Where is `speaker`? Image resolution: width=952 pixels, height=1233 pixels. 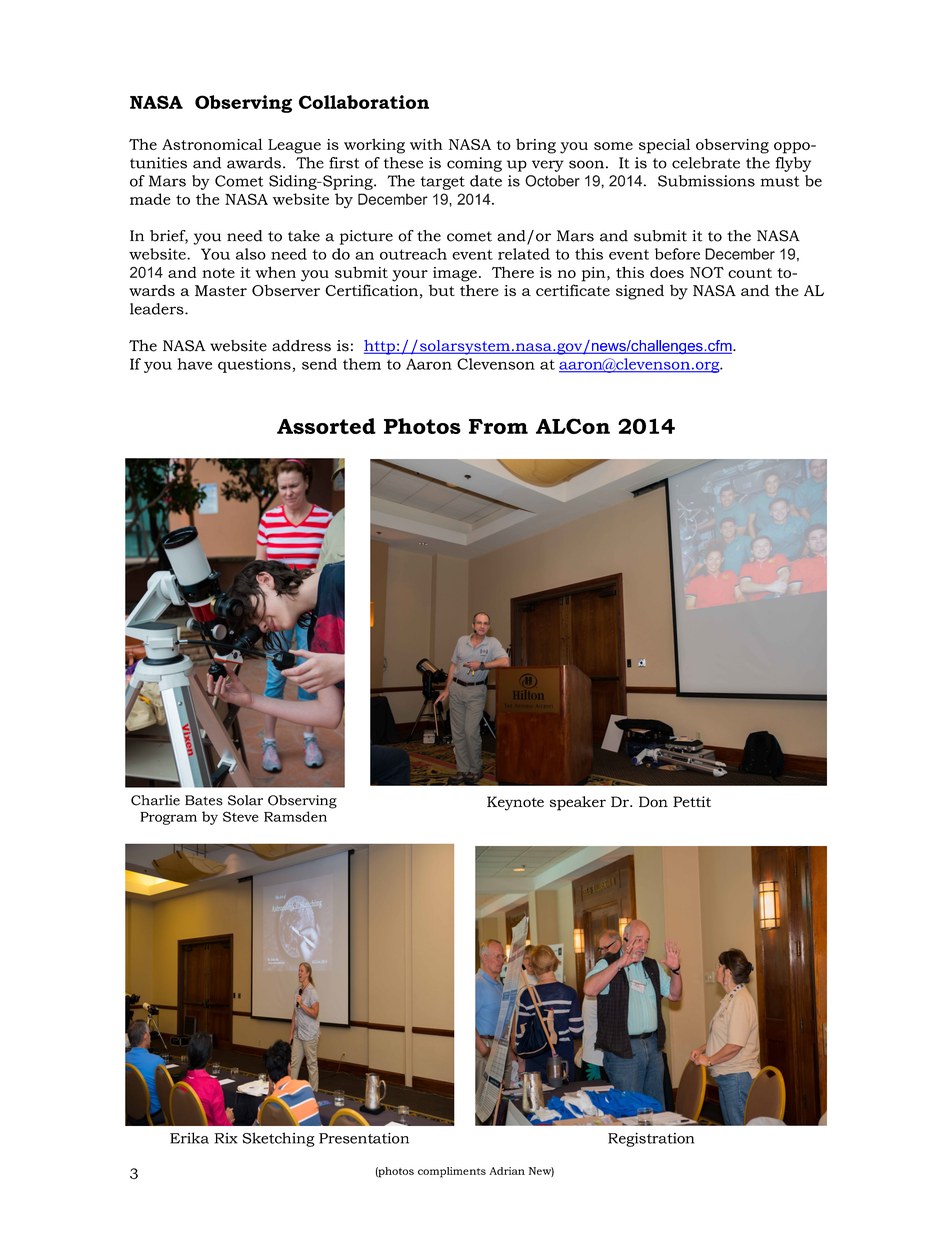
speaker is located at coordinates (578, 803).
